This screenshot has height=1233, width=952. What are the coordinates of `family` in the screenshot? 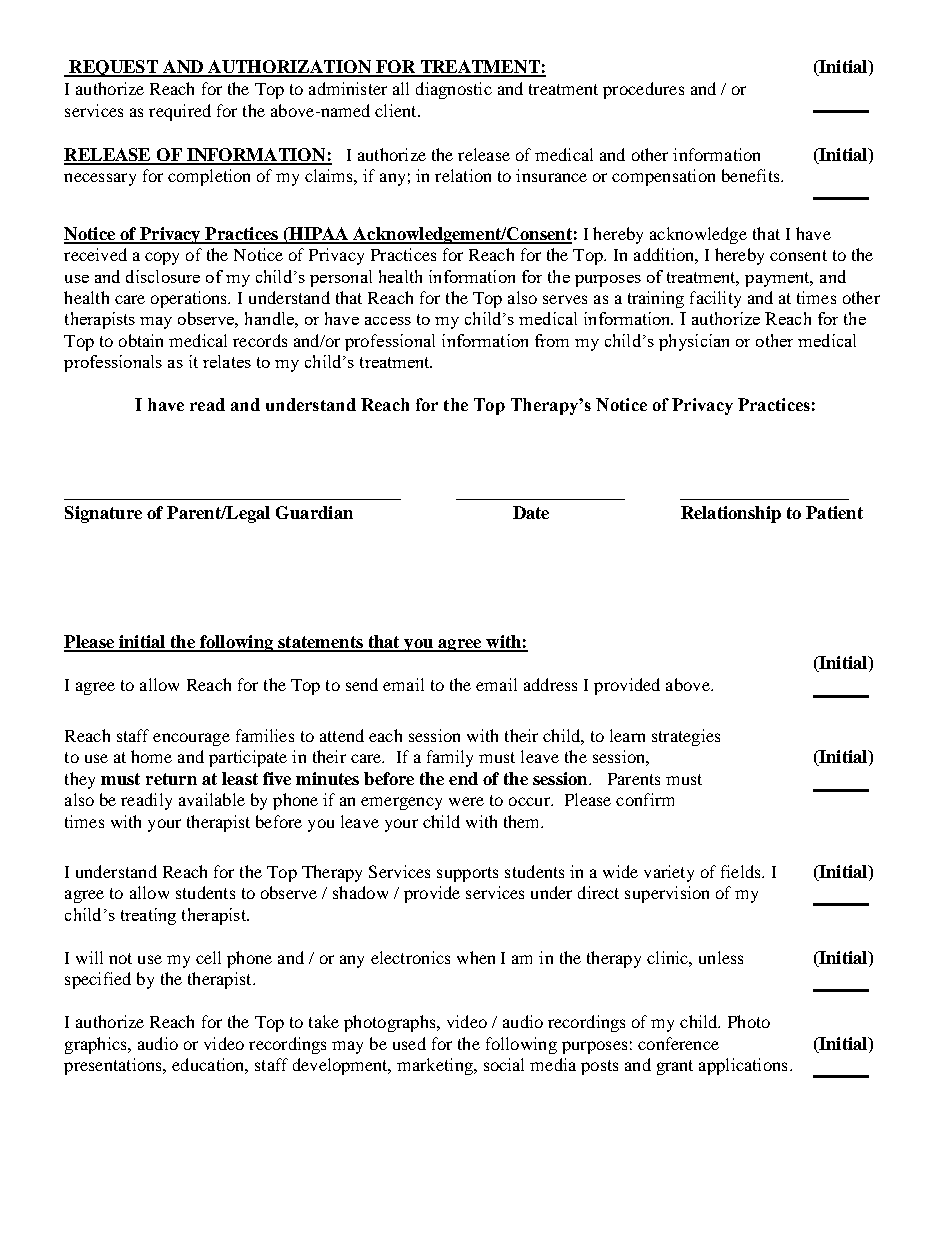 It's located at (450, 758).
